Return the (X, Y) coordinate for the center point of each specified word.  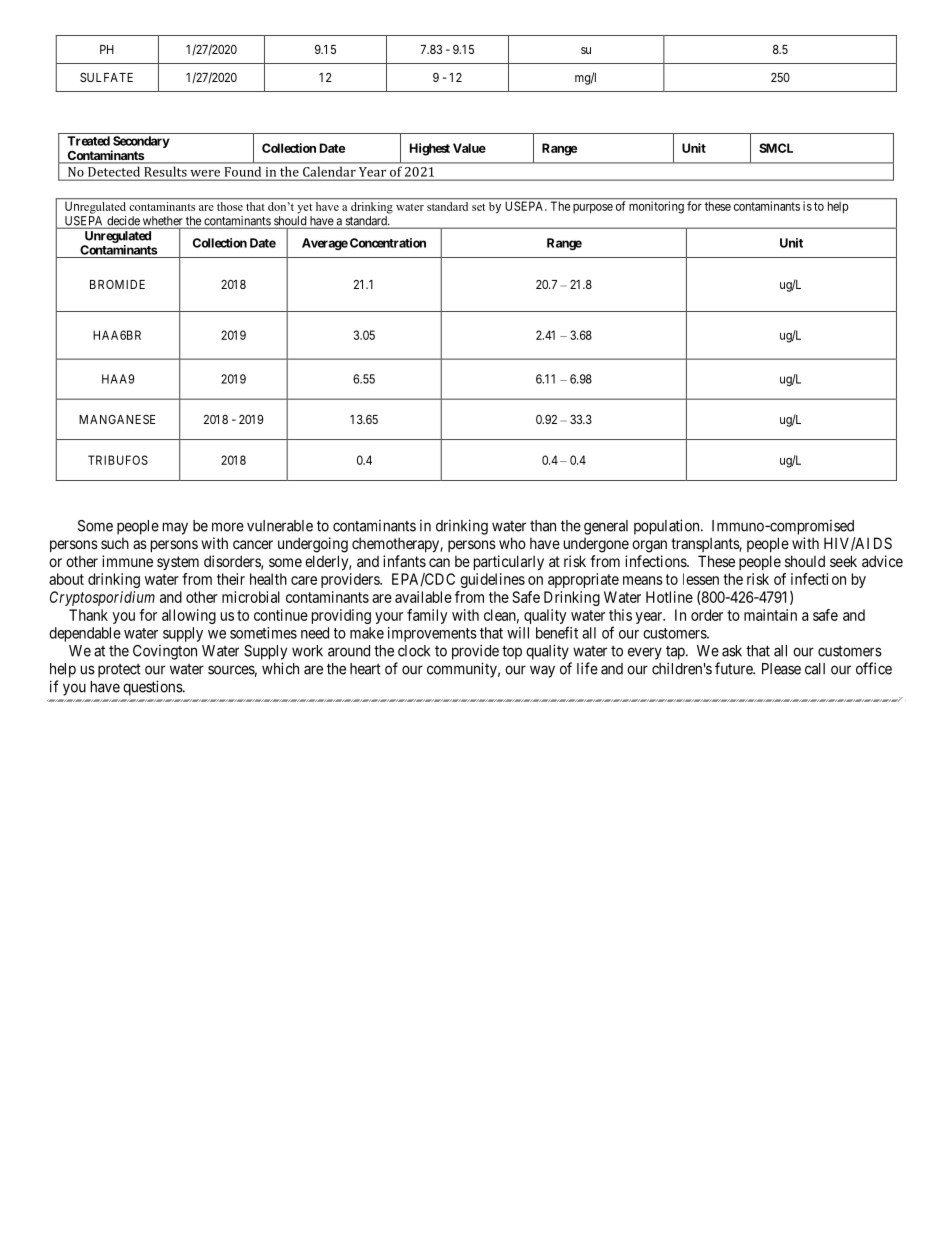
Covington (165, 652)
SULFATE (106, 77)
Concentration (388, 243)
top (512, 652)
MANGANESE (117, 419)
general (606, 527)
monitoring (656, 207)
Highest (430, 149)
